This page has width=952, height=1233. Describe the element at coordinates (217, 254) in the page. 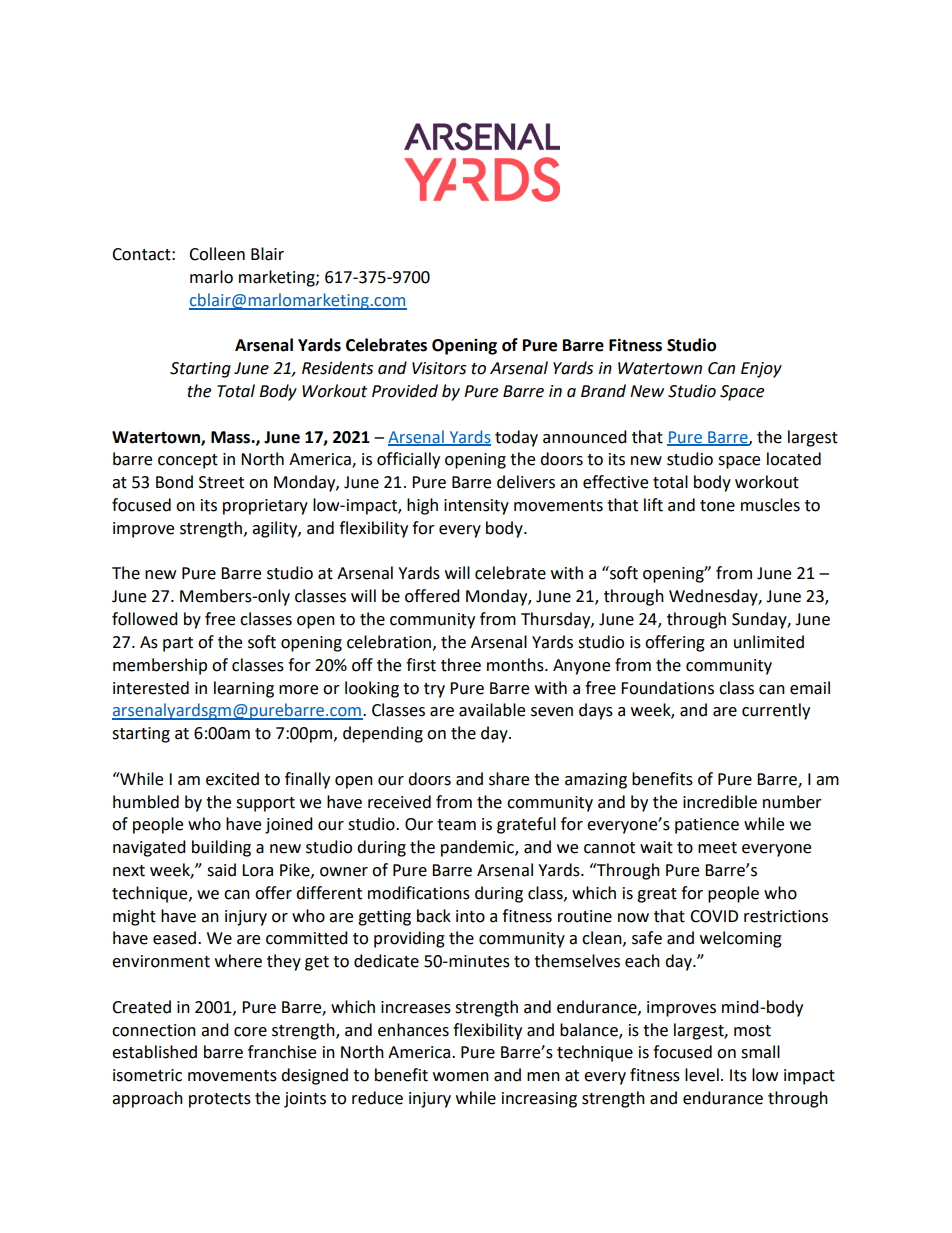

I see `Colleen` at that location.
